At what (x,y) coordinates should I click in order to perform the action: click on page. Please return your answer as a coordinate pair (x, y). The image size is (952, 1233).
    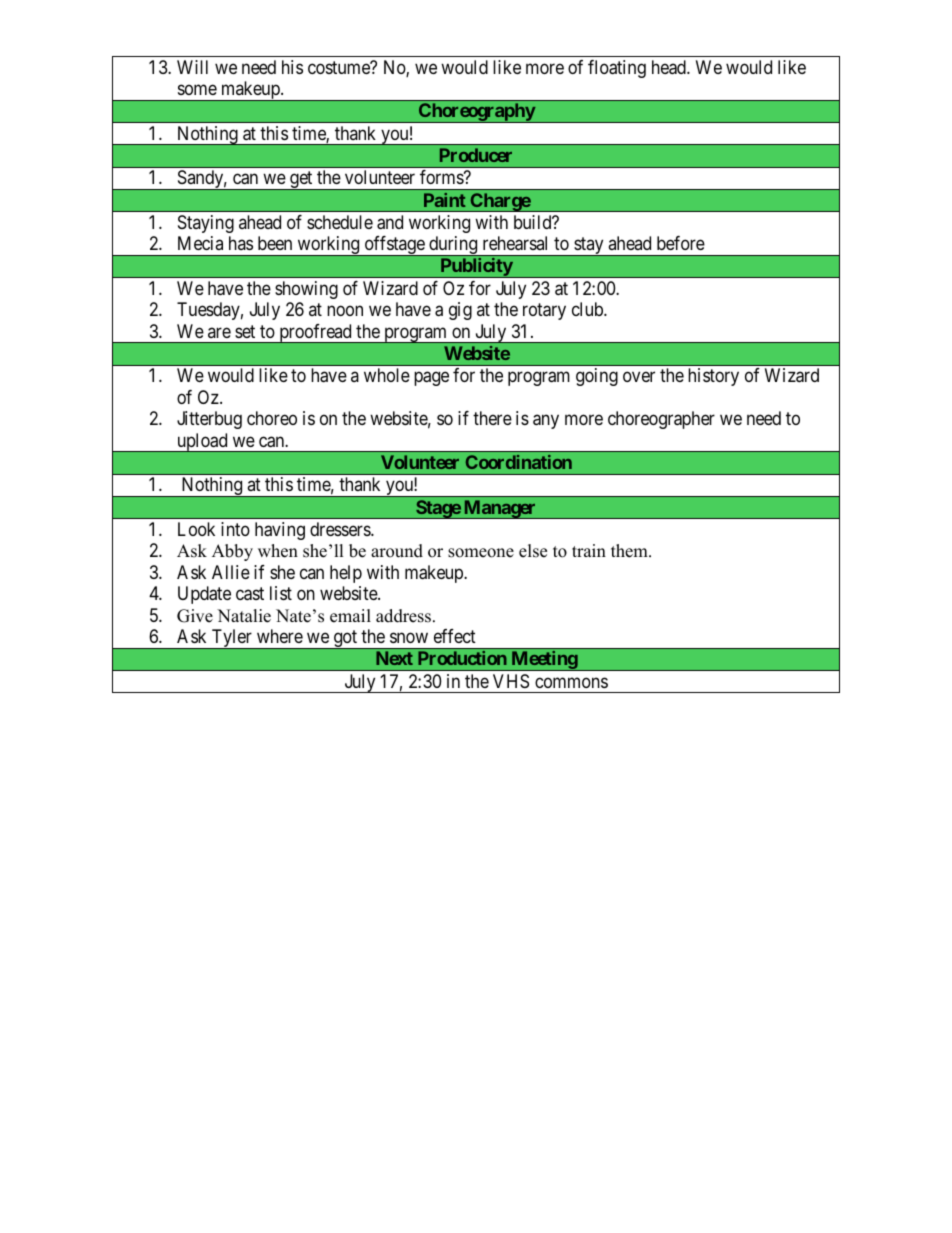
    Looking at the image, I should click on (431, 379).
